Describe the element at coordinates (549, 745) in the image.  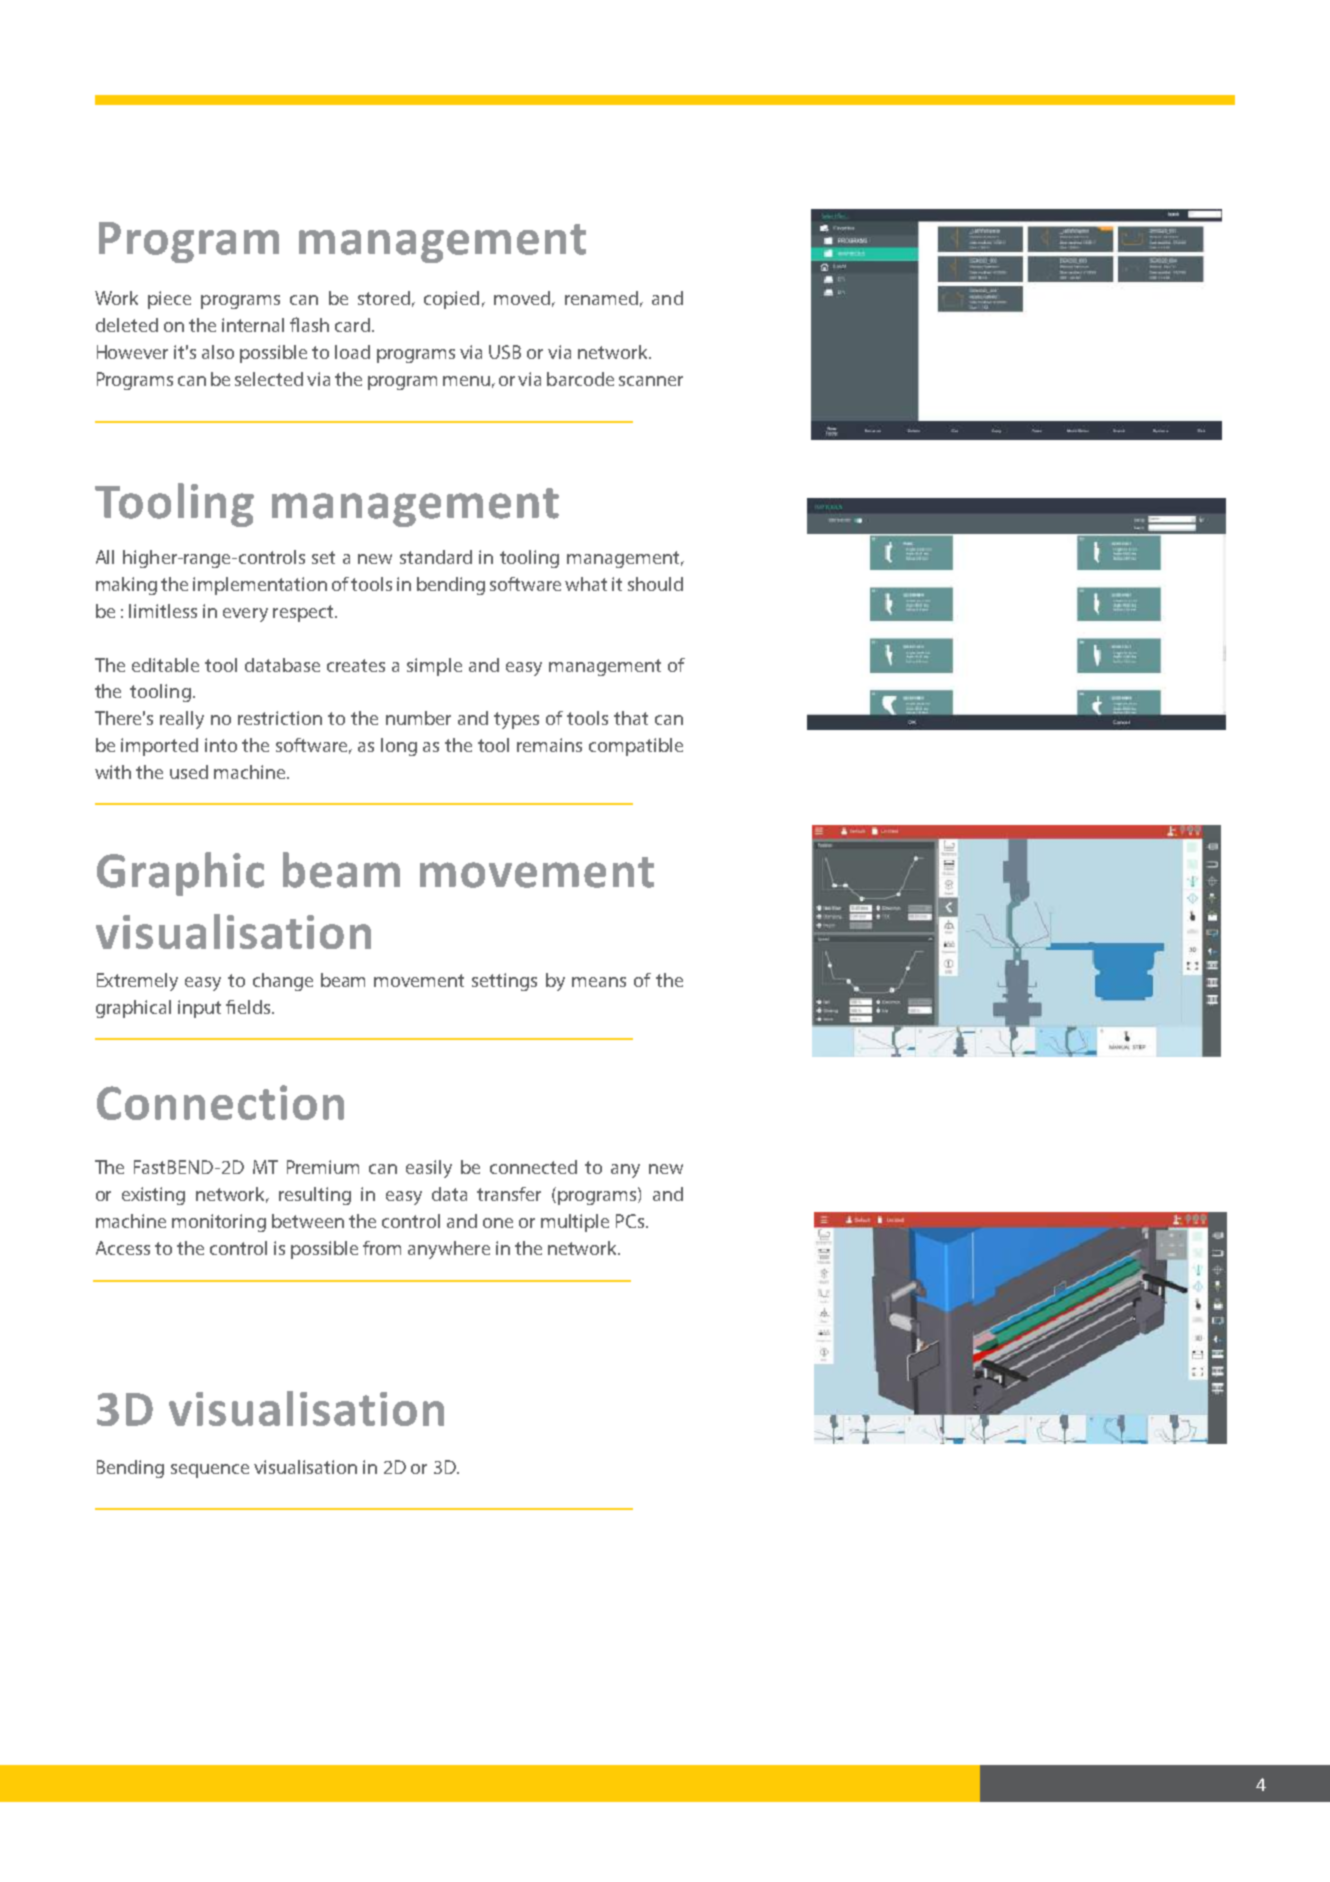
I see `remains` at that location.
